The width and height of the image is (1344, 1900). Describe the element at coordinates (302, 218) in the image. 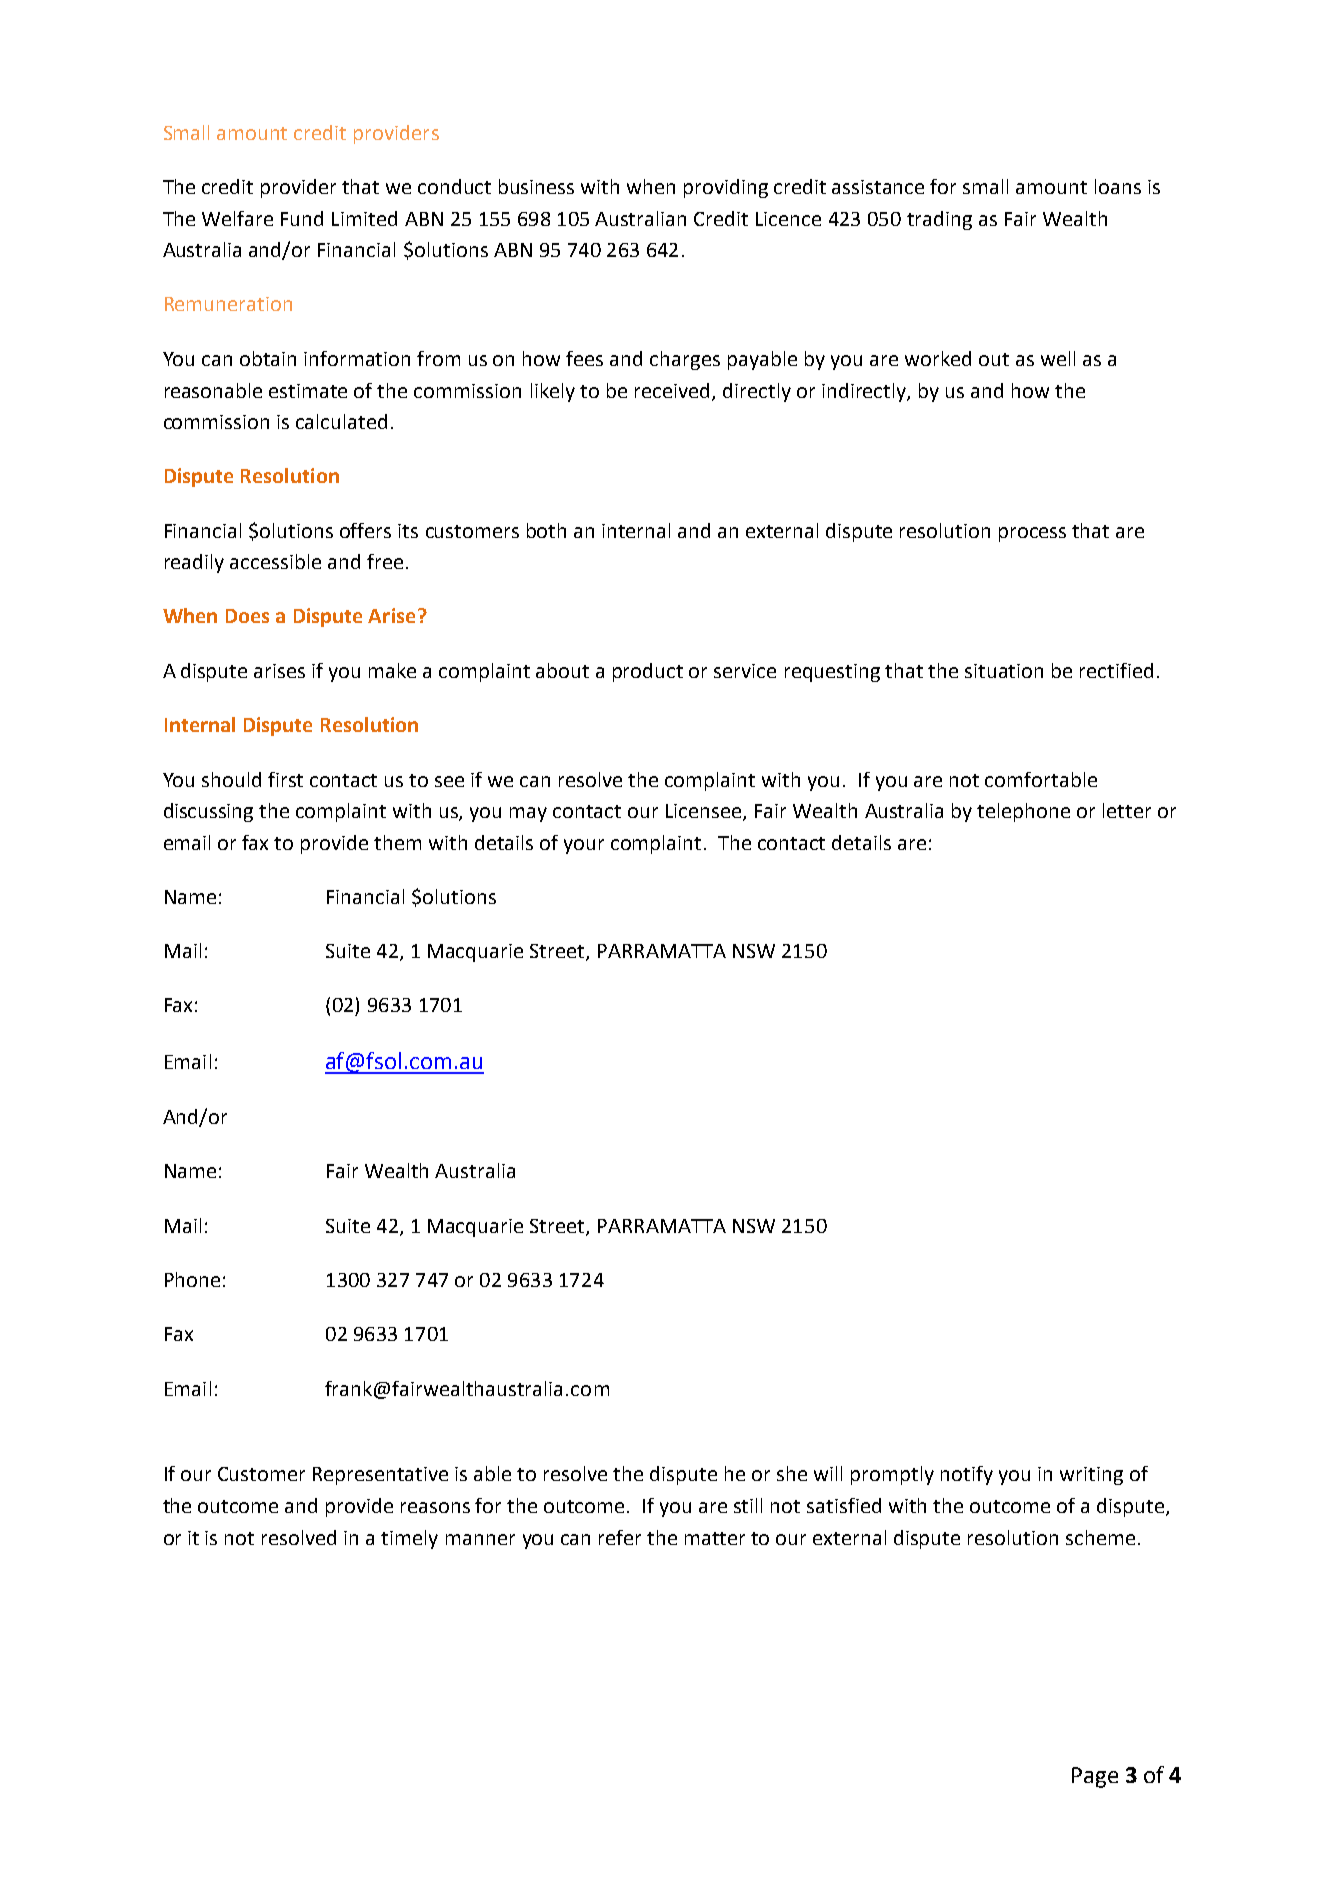

I see `Fund` at that location.
